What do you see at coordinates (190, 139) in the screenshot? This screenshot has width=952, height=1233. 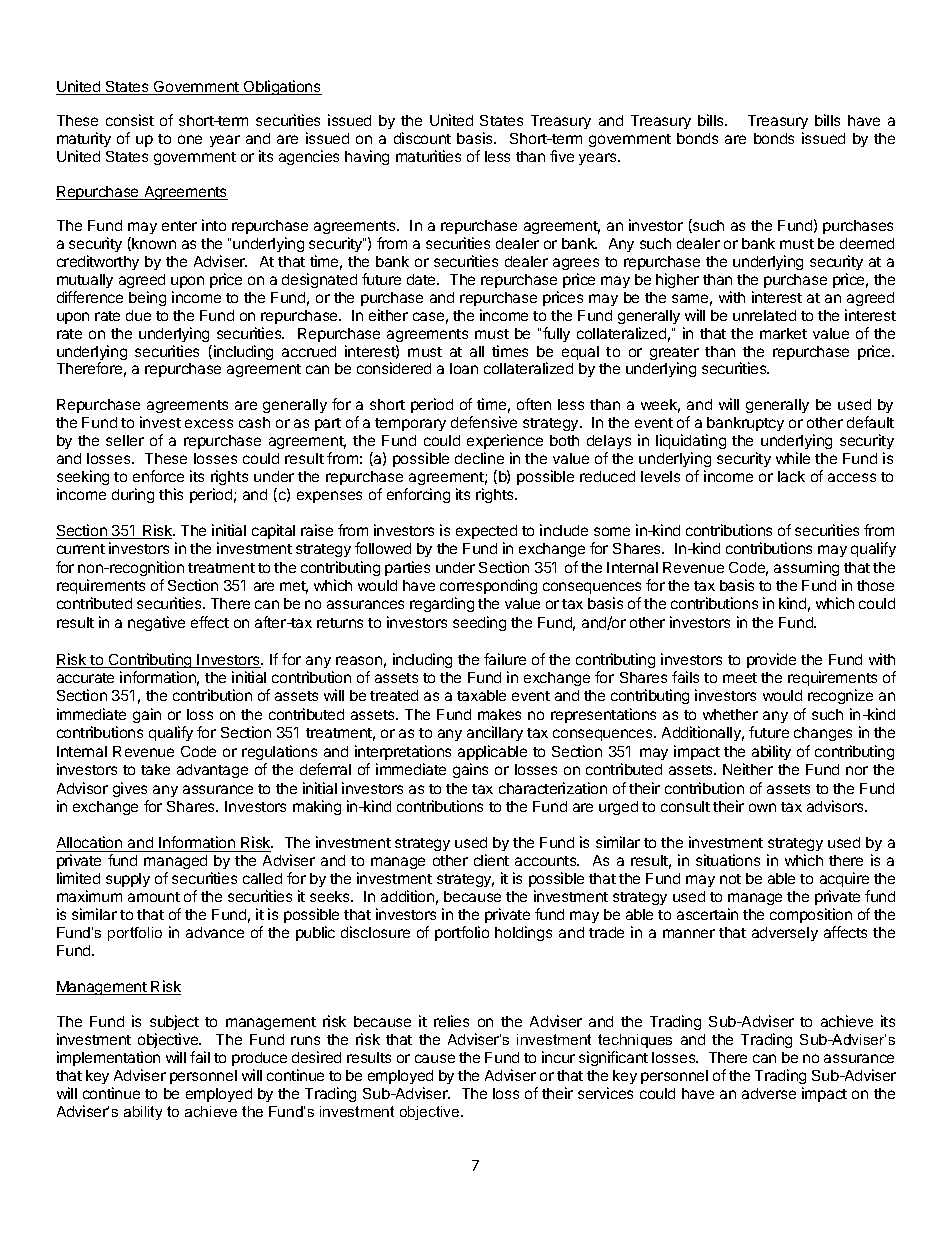 I see `one` at bounding box center [190, 139].
